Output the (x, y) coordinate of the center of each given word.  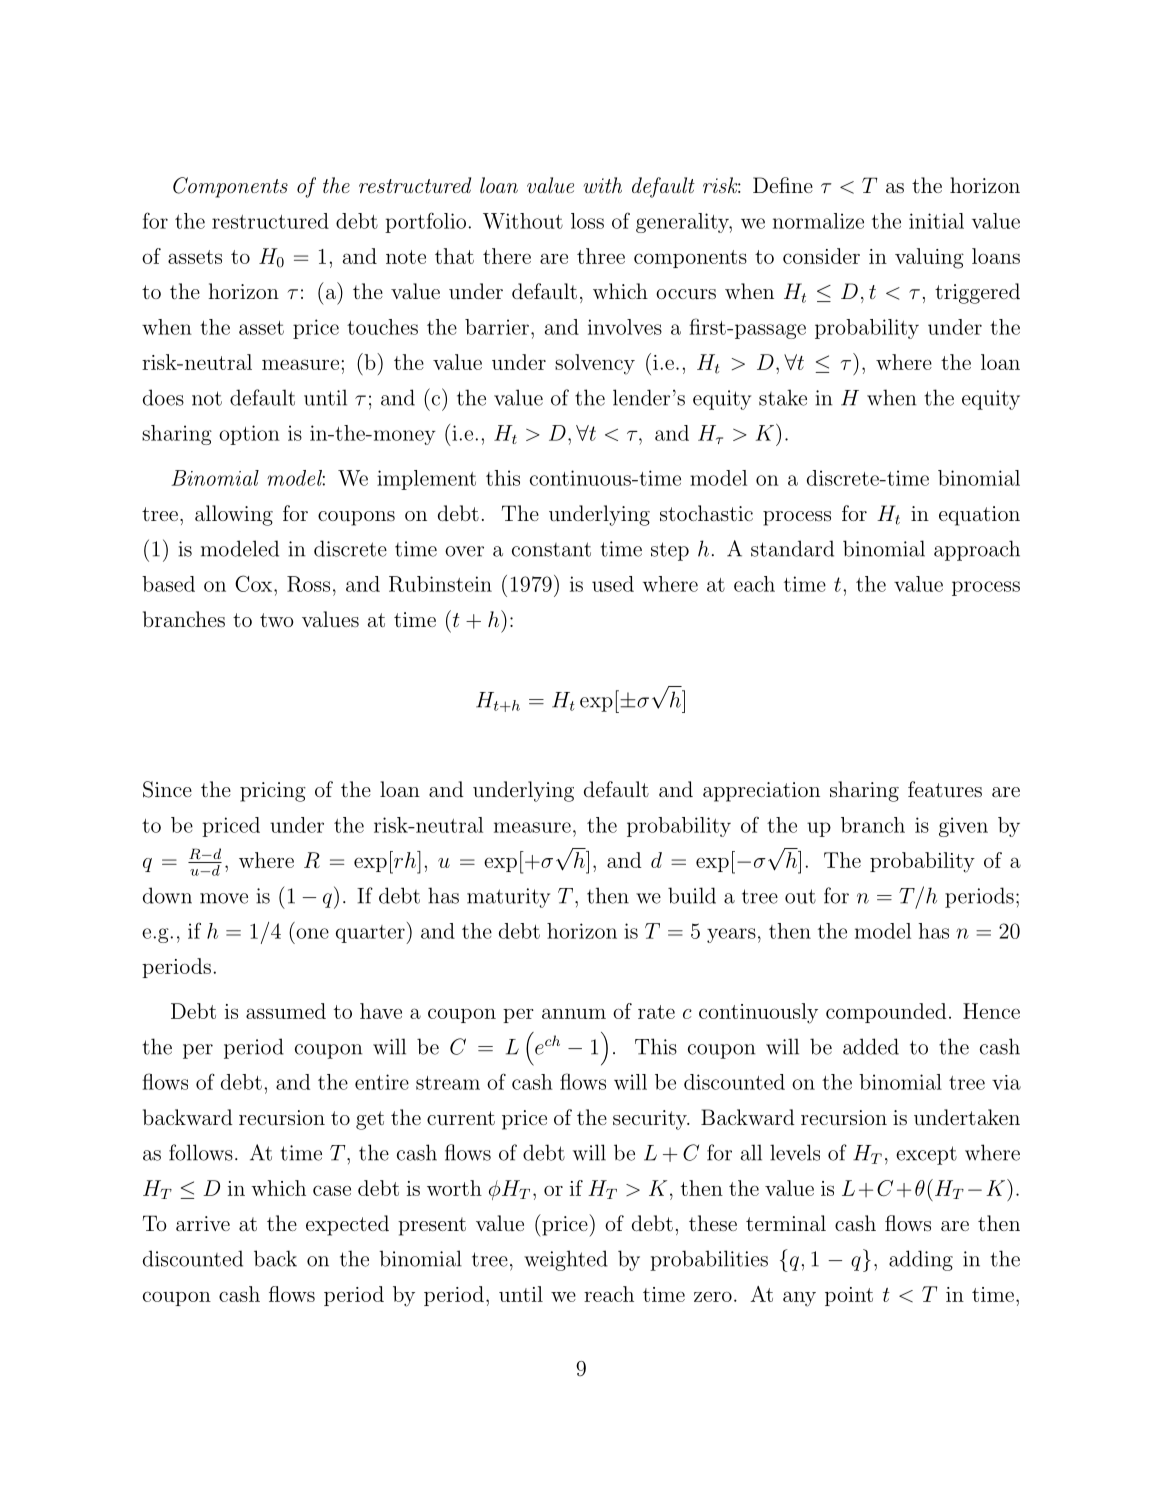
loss (587, 221)
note (406, 257)
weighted (566, 1260)
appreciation (761, 792)
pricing (273, 792)
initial (936, 221)
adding (921, 1260)
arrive (203, 1223)
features (945, 789)
